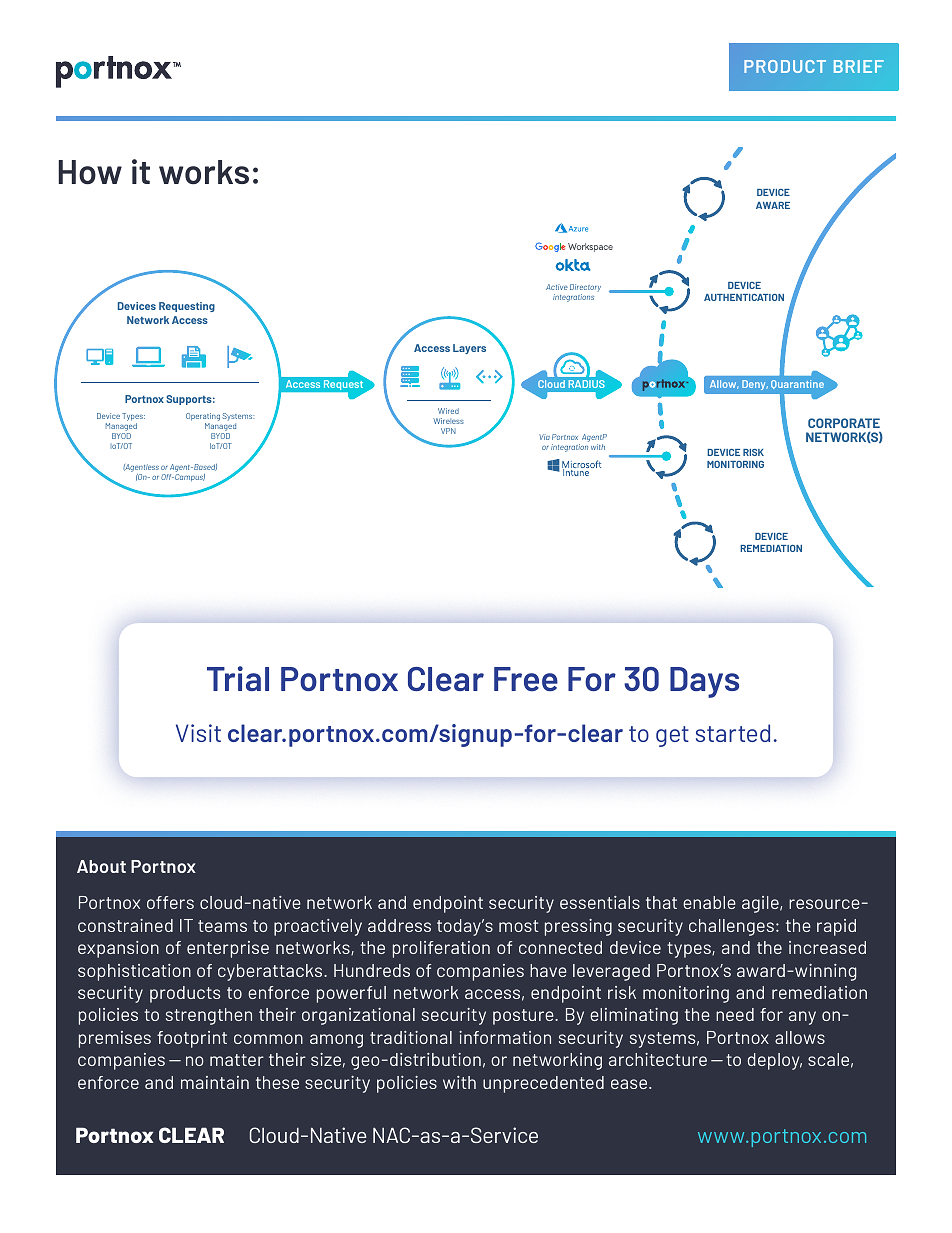  I want to click on BRIEF, so click(859, 66).
